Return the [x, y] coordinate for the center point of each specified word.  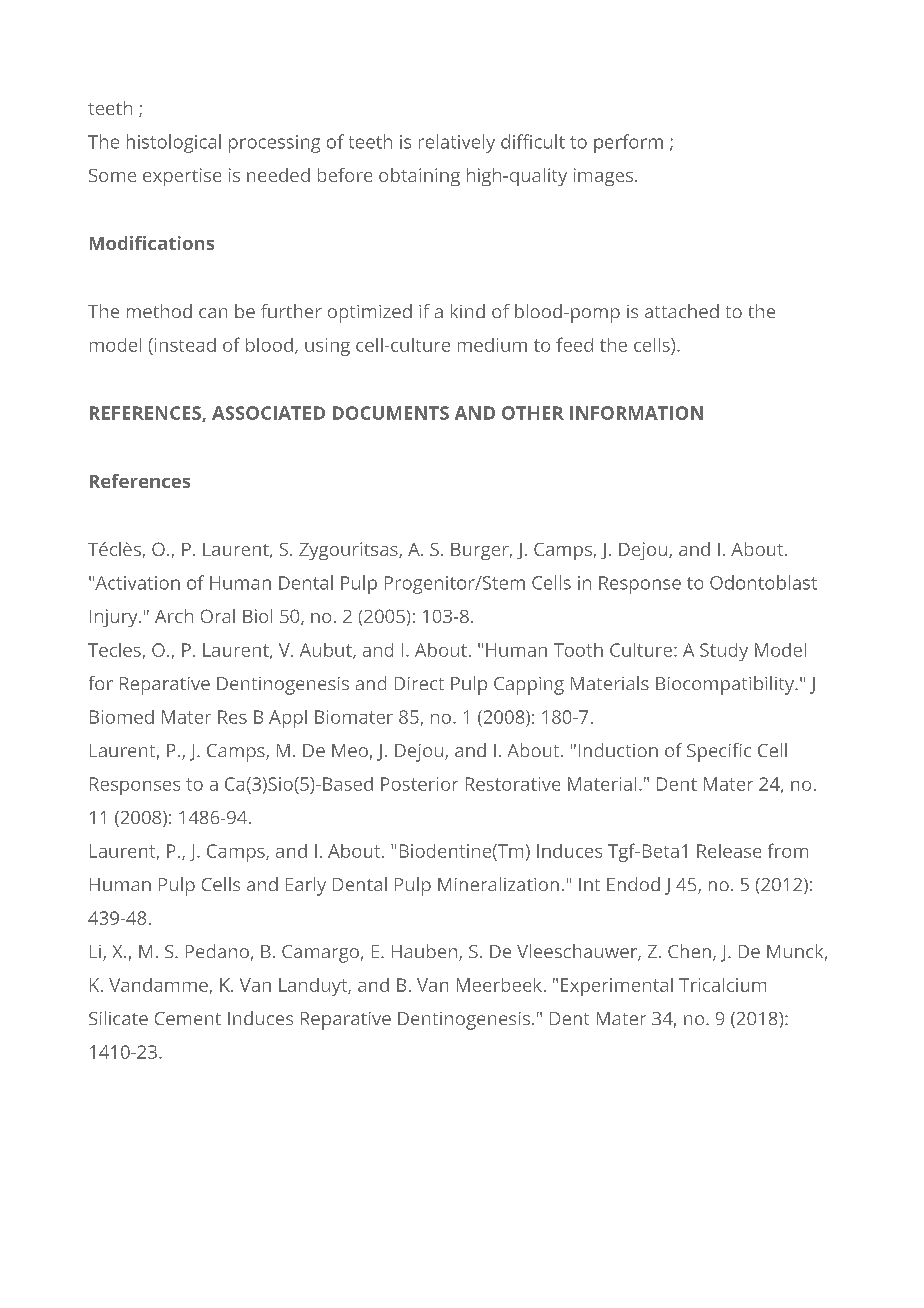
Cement [188, 1018]
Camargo [320, 954]
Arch [174, 616]
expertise [182, 177]
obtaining [419, 177]
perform [628, 143]
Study [724, 652]
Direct [419, 683]
